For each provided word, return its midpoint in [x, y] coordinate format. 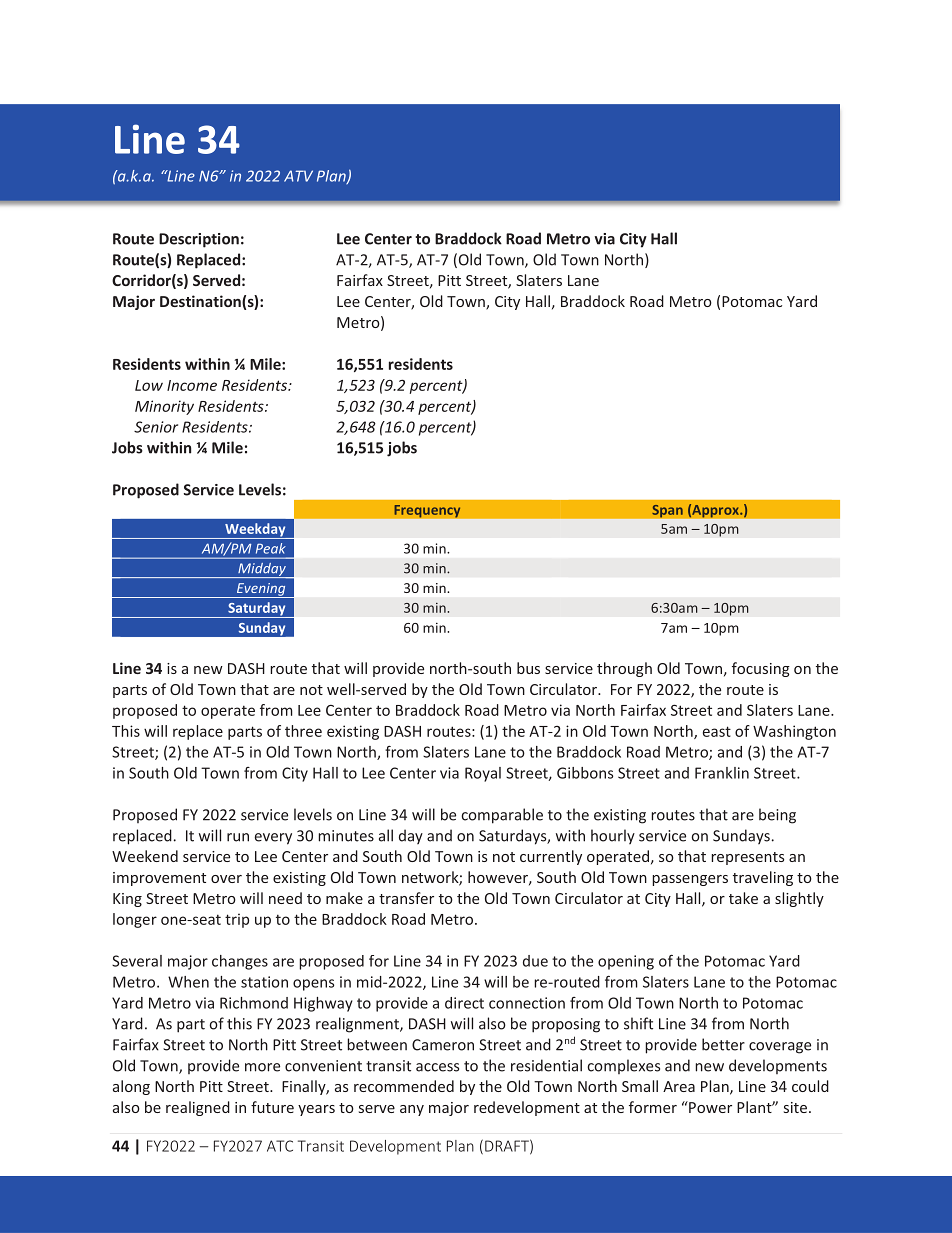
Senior [156, 427]
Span [667, 511]
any [412, 1110]
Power [709, 1107]
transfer [406, 898]
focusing [761, 669]
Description [199, 240]
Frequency [427, 511]
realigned [198, 1108]
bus [528, 668]
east [717, 731]
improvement [159, 879]
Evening [261, 590]
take [743, 898]
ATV [298, 176]
